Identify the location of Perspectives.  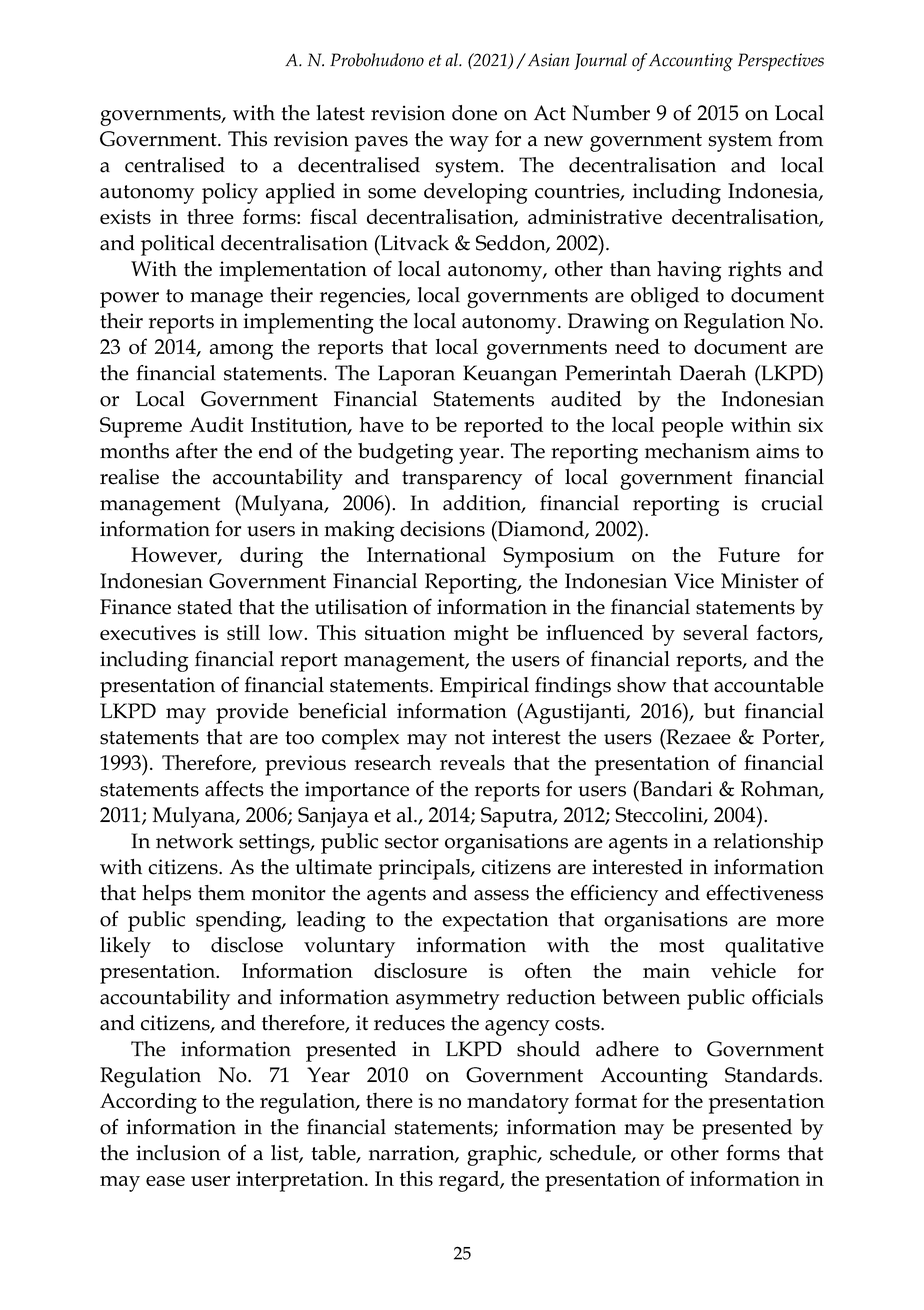
(781, 62).
